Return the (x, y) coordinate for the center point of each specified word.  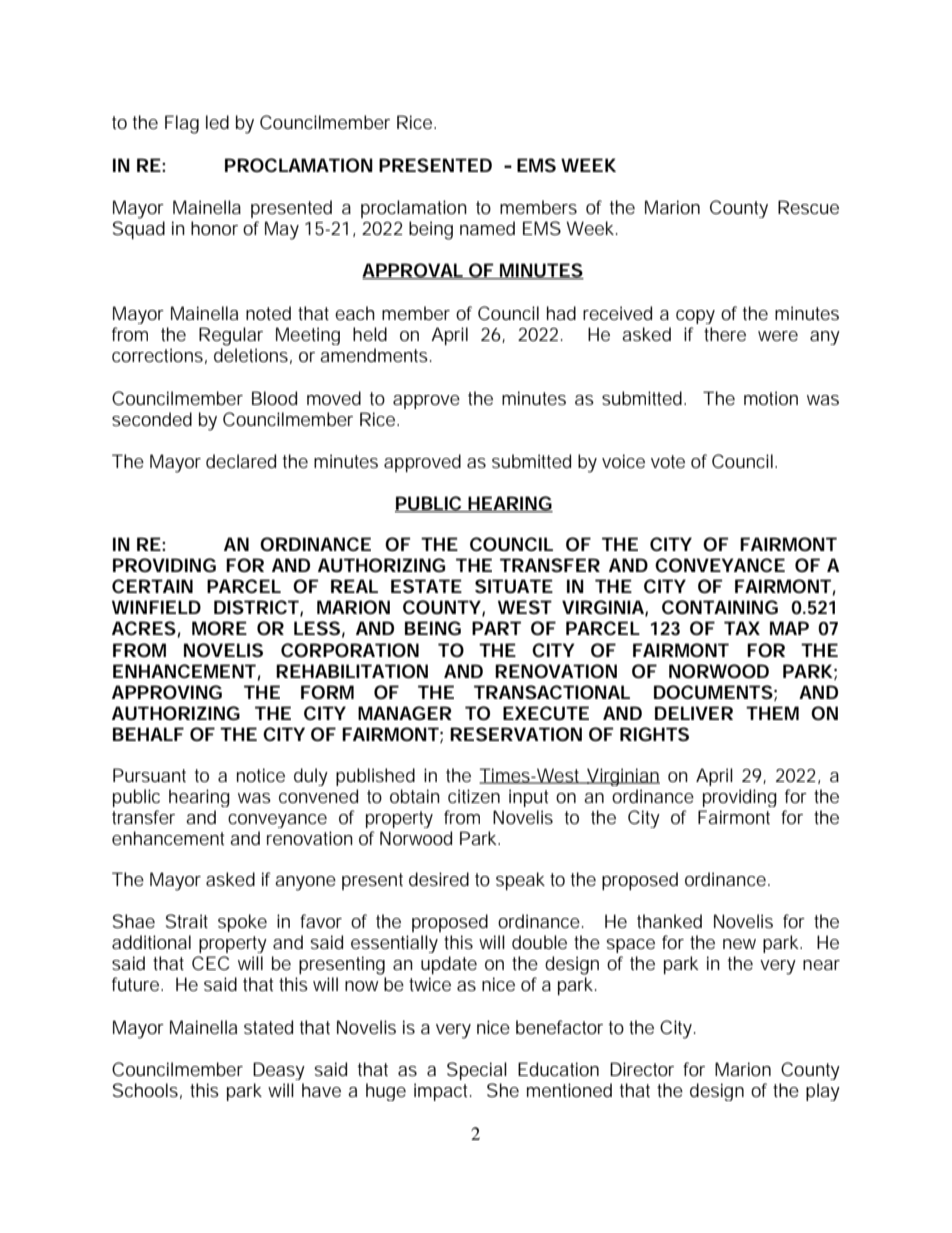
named (487, 228)
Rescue (808, 207)
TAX (742, 628)
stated (268, 1027)
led (217, 122)
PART (496, 628)
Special (477, 1071)
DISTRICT (256, 607)
